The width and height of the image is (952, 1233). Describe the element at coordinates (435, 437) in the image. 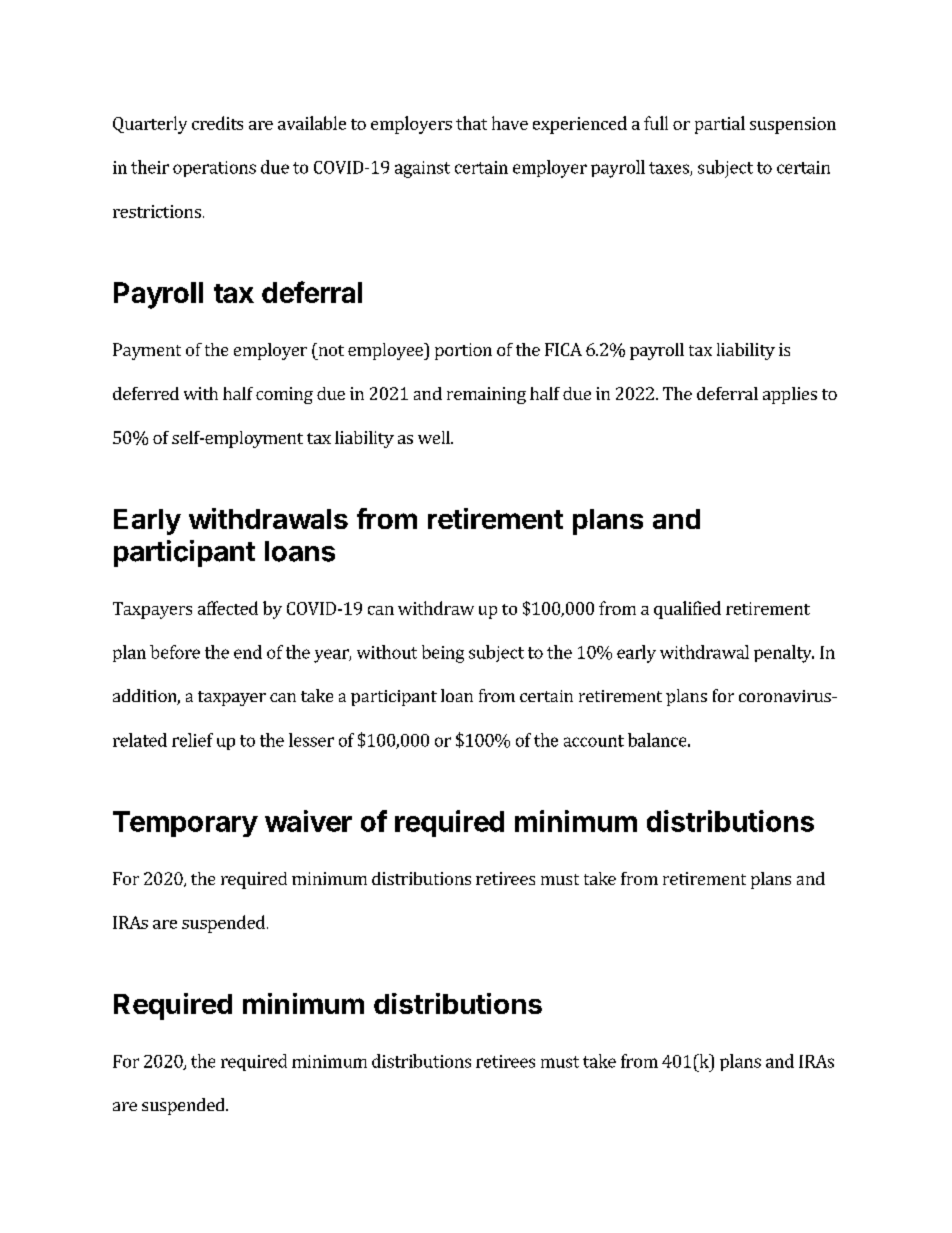

I see `well` at that location.
